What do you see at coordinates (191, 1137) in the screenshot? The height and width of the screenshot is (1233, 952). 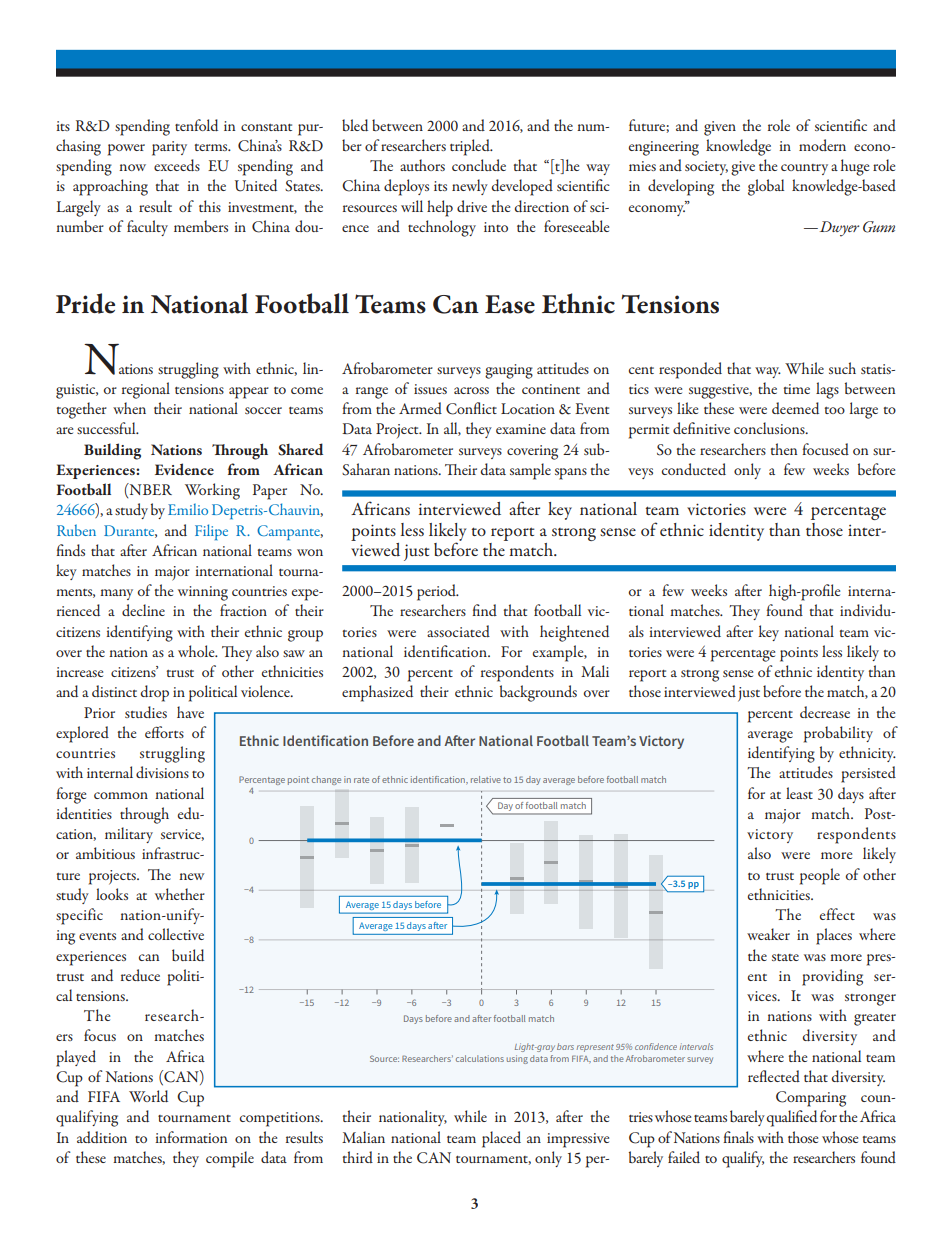 I see `information` at bounding box center [191, 1137].
